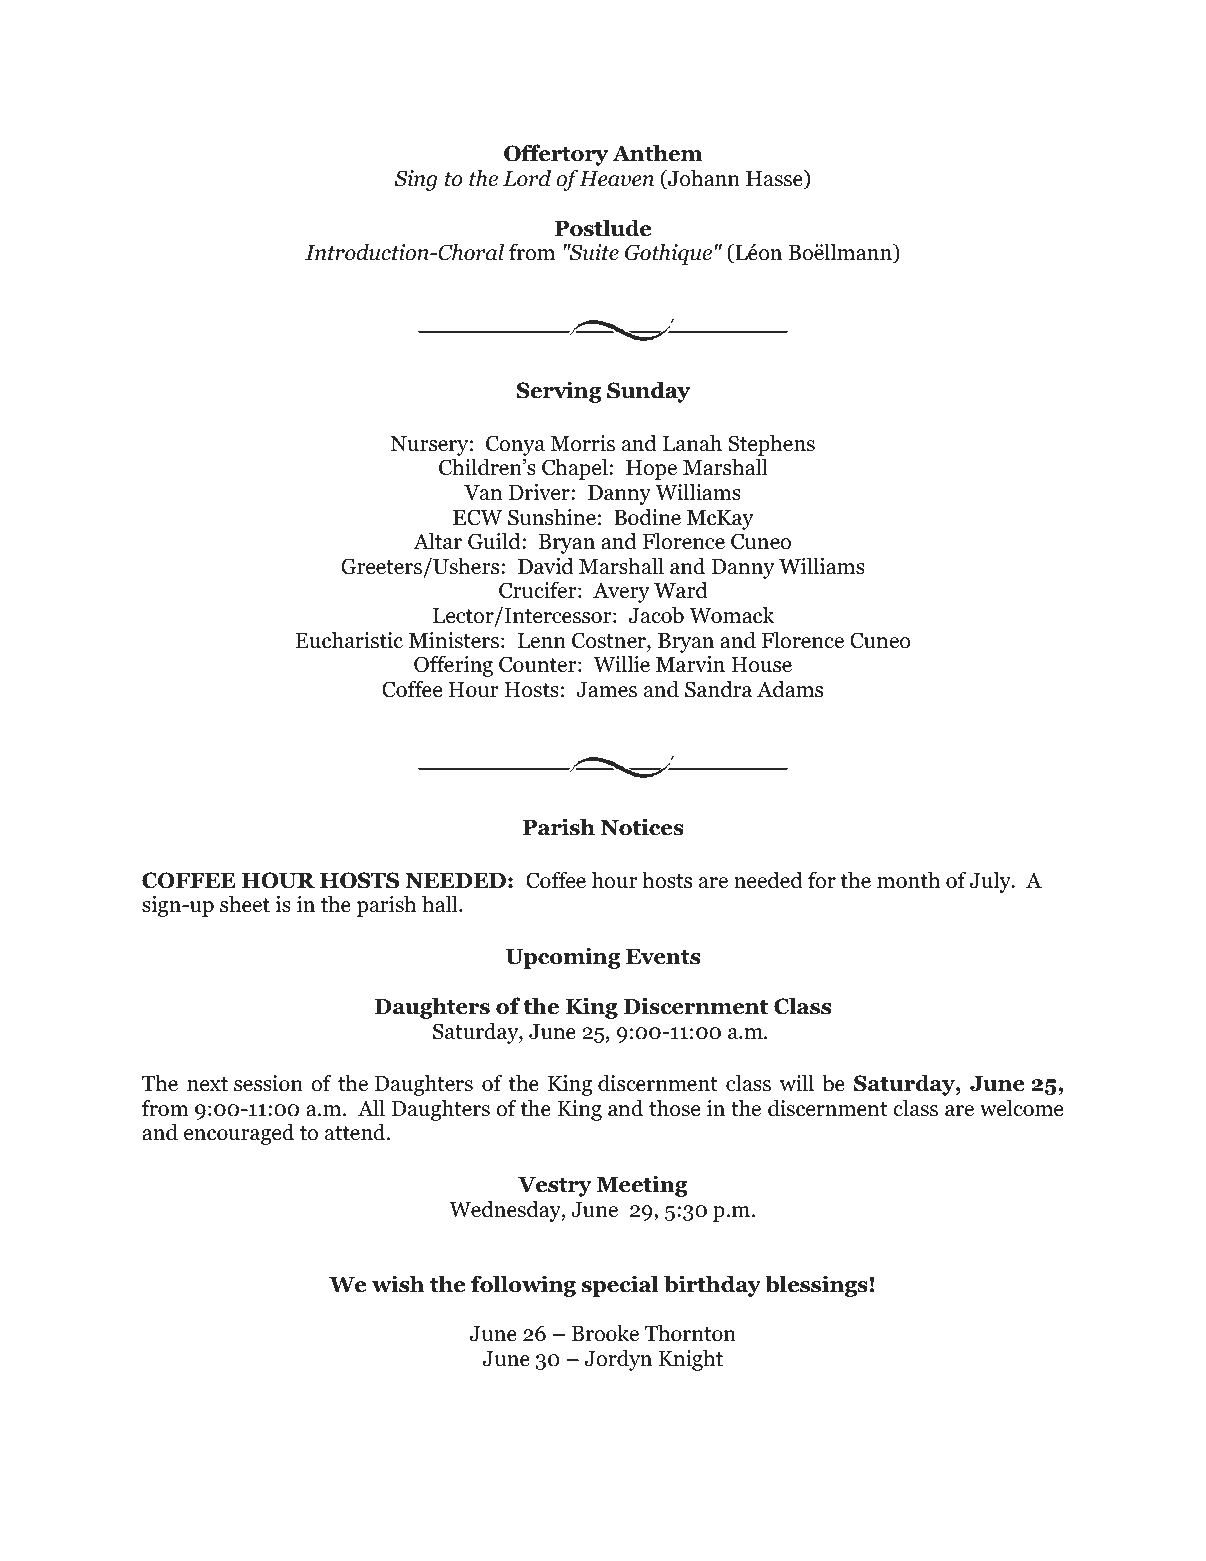 This image has width=1206, height=1561. Describe the element at coordinates (437, 541) in the image. I see `Altar` at that location.
